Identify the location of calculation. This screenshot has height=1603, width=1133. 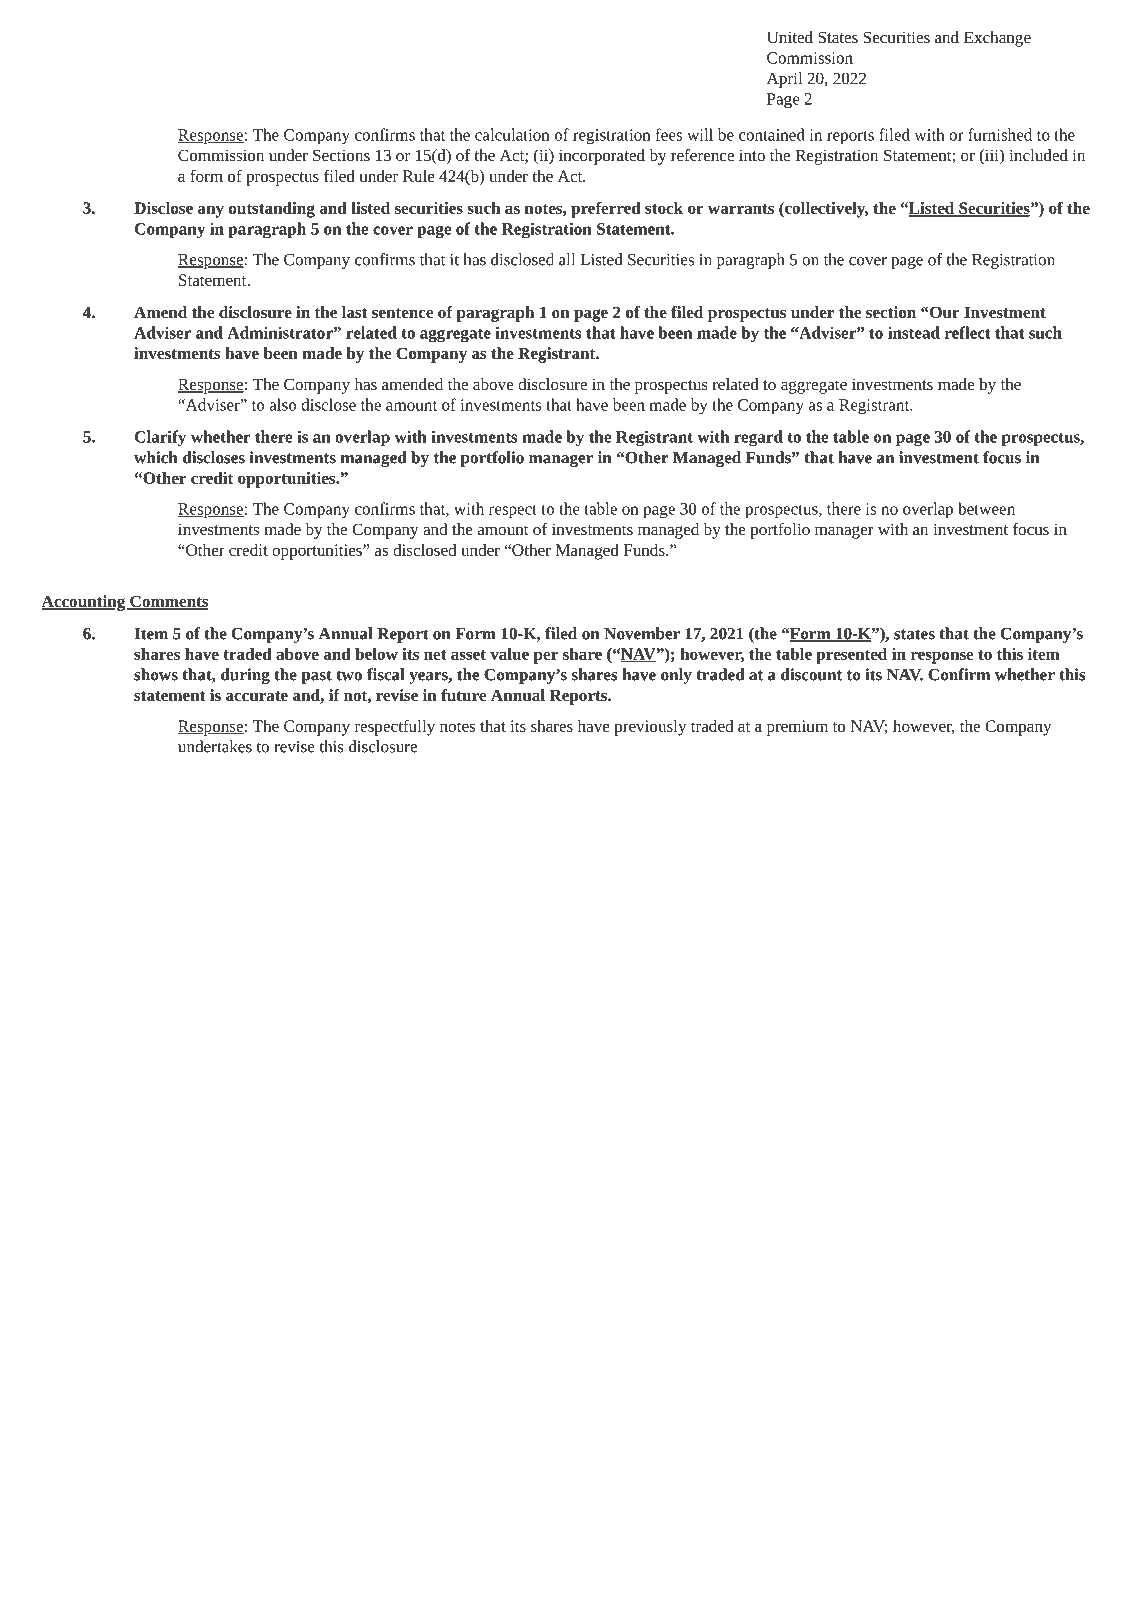
(512, 134).
